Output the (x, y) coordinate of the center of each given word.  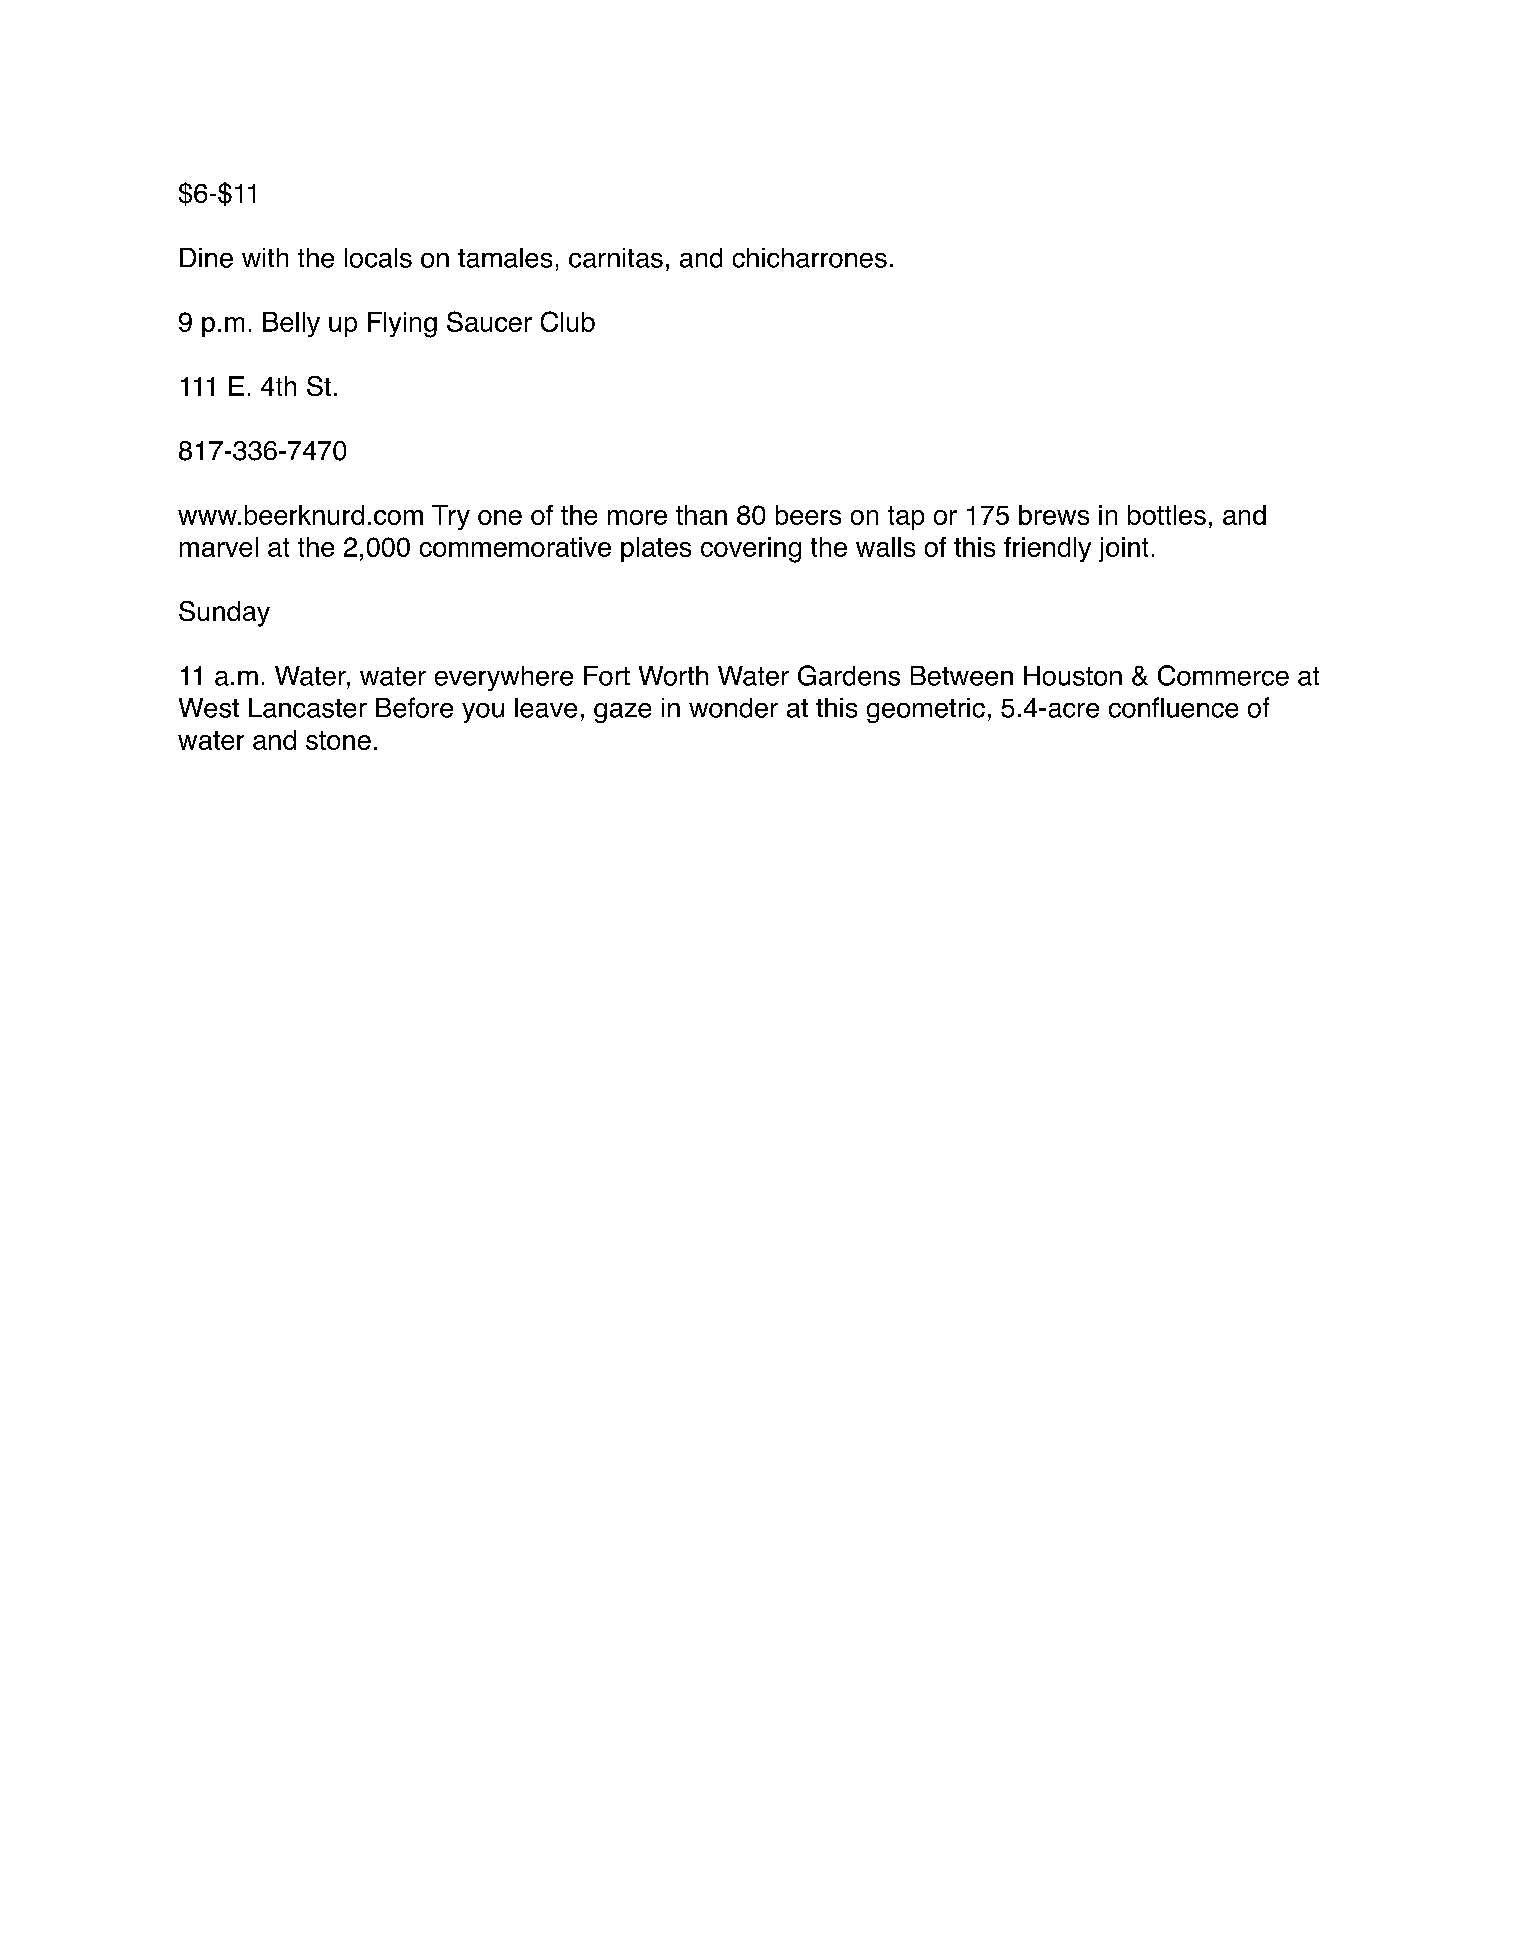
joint (1123, 549)
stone (338, 740)
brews (1054, 515)
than (701, 515)
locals (378, 258)
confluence (1173, 707)
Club (568, 321)
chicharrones (810, 258)
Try (451, 517)
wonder (733, 708)
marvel (219, 547)
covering (751, 550)
